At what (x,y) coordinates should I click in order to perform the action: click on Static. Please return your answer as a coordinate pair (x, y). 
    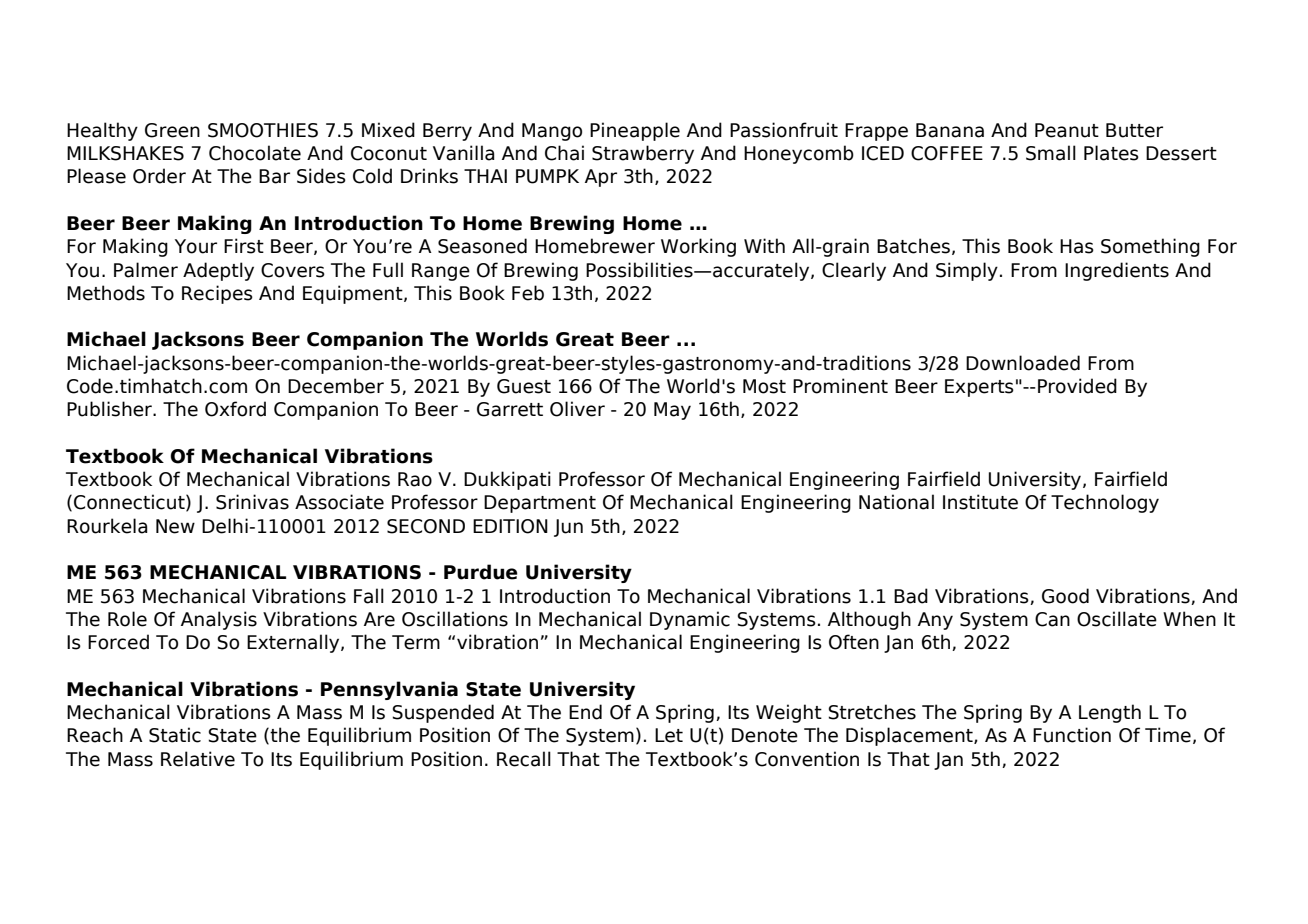
    Looking at the image, I should click on (175, 735).
